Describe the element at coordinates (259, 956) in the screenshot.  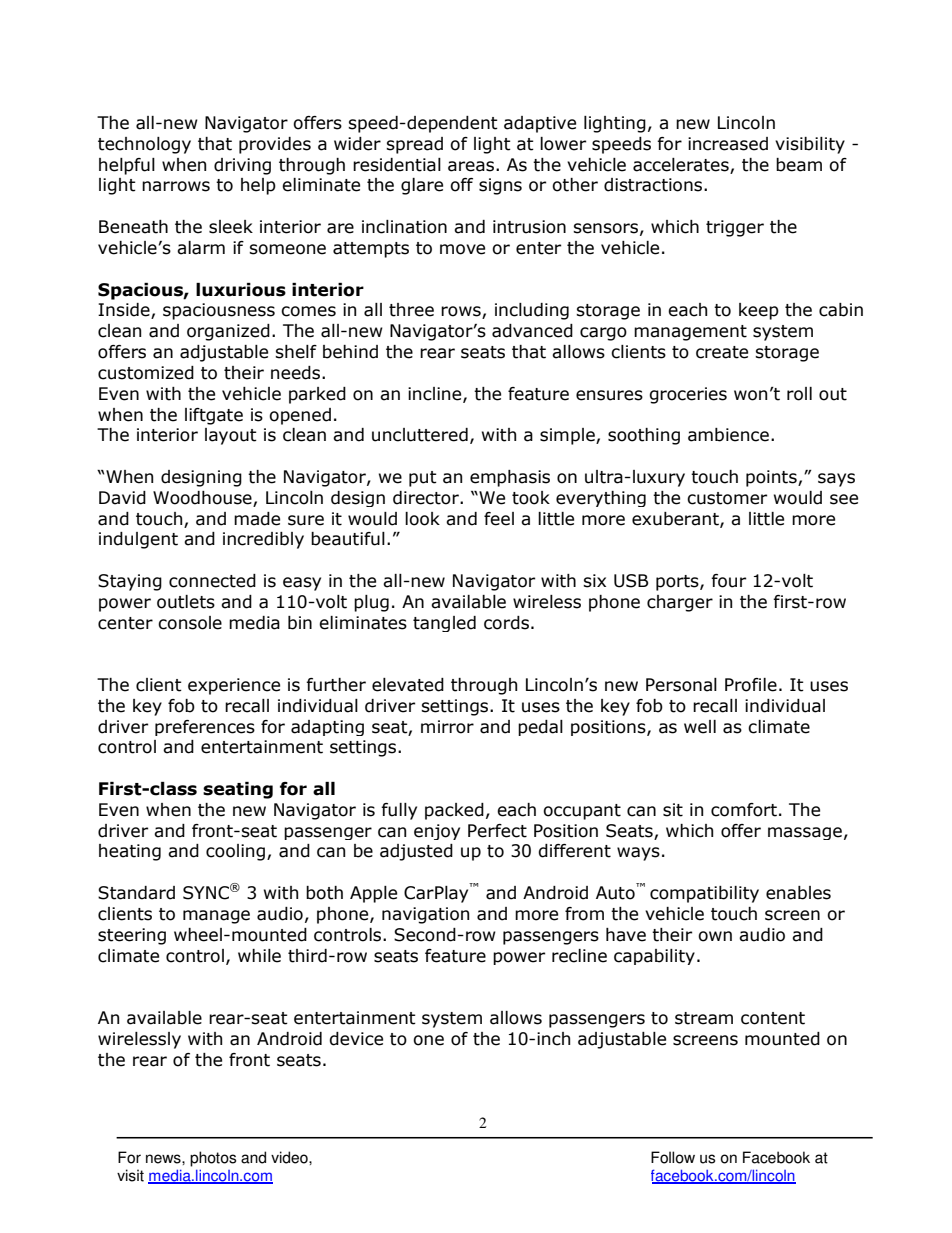
I see `while` at that location.
